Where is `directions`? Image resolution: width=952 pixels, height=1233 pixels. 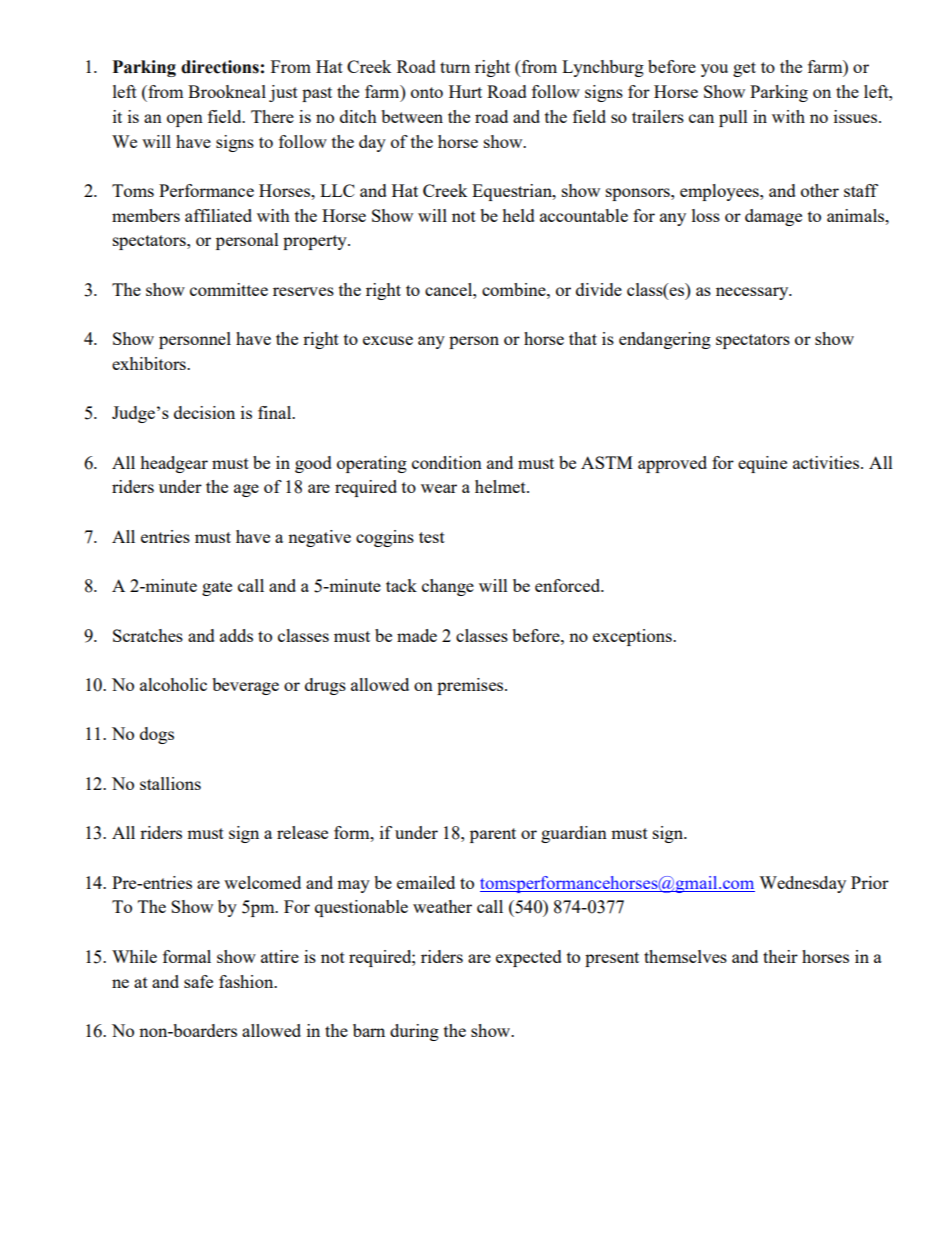
directions is located at coordinates (220, 67).
